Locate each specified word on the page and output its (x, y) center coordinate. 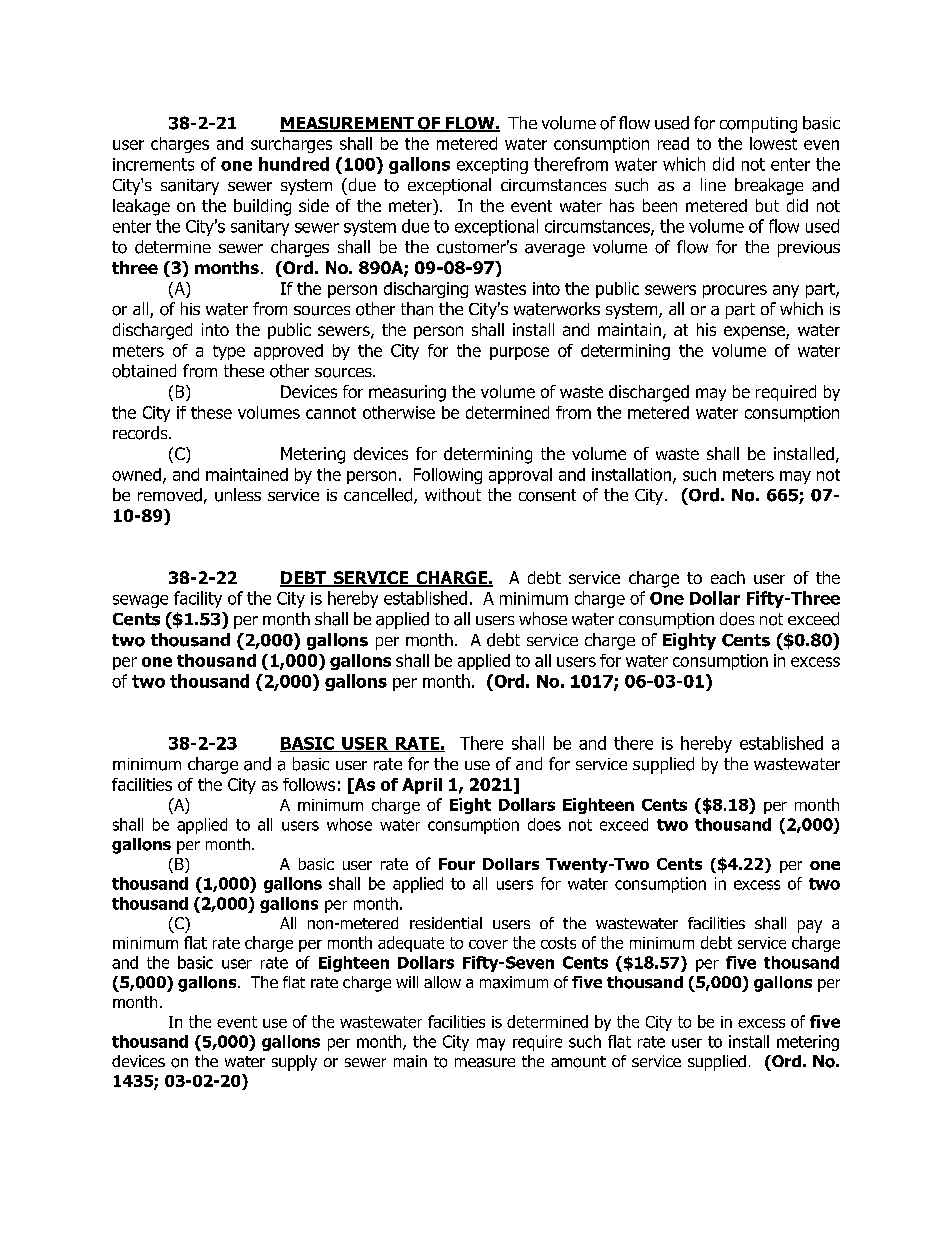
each (728, 577)
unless (238, 495)
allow (442, 982)
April (422, 786)
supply (294, 1063)
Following (448, 476)
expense (755, 332)
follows (309, 784)
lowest (773, 143)
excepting (492, 166)
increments (153, 164)
